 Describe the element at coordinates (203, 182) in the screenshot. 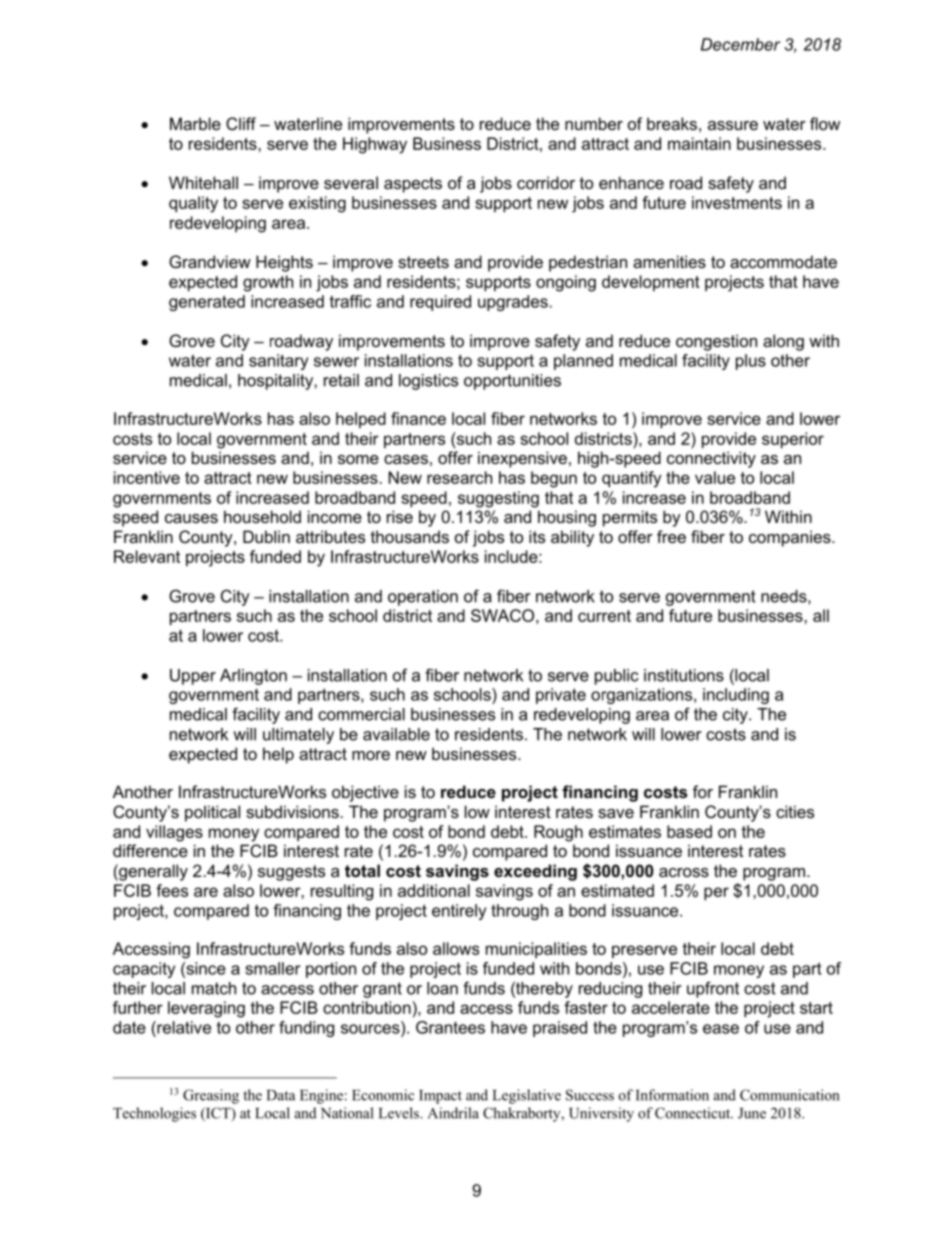

I see `Whitehall` at that location.
